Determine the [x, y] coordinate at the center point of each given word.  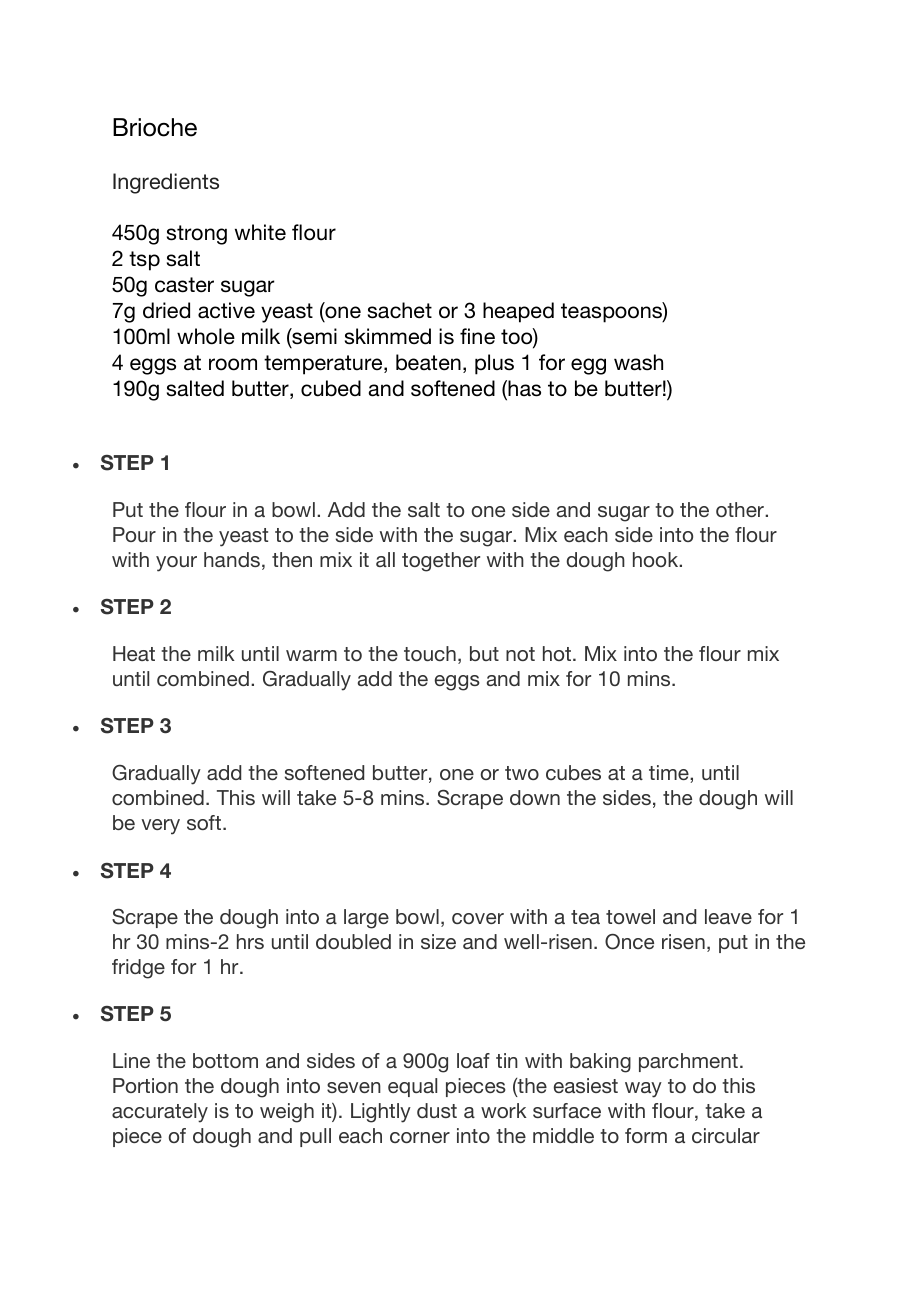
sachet [400, 310]
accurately [160, 1113]
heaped [518, 312]
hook [657, 559]
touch [430, 653]
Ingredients [166, 183]
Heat [134, 653]
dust [437, 1110]
